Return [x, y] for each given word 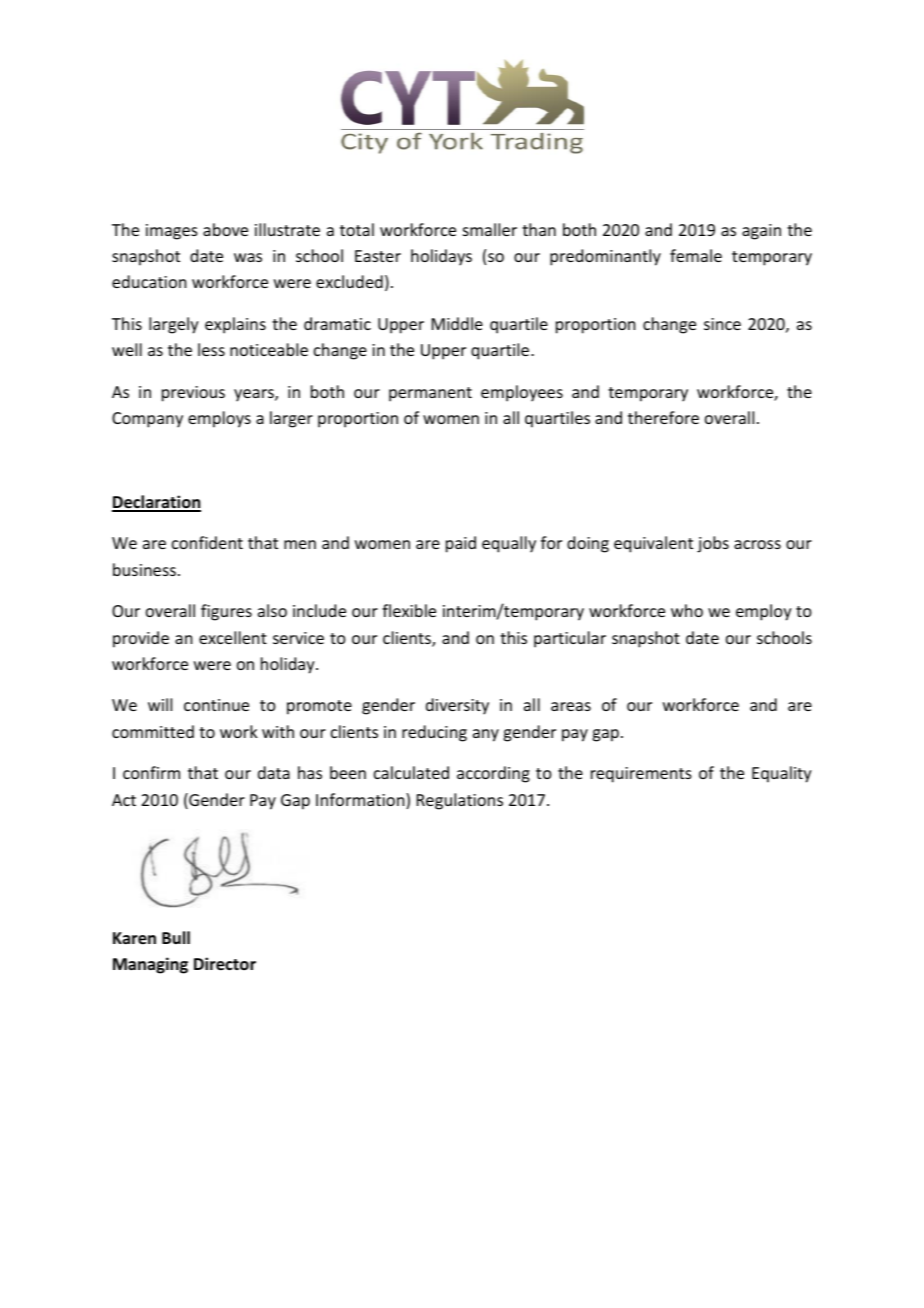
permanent [430, 394]
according [493, 774]
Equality [782, 774]
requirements [641, 775]
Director [225, 964]
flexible [409, 610]
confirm [151, 772]
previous [193, 394]
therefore [663, 417]
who [687, 610]
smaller [490, 229]
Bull [176, 937]
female [696, 255]
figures [226, 612]
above [225, 229]
